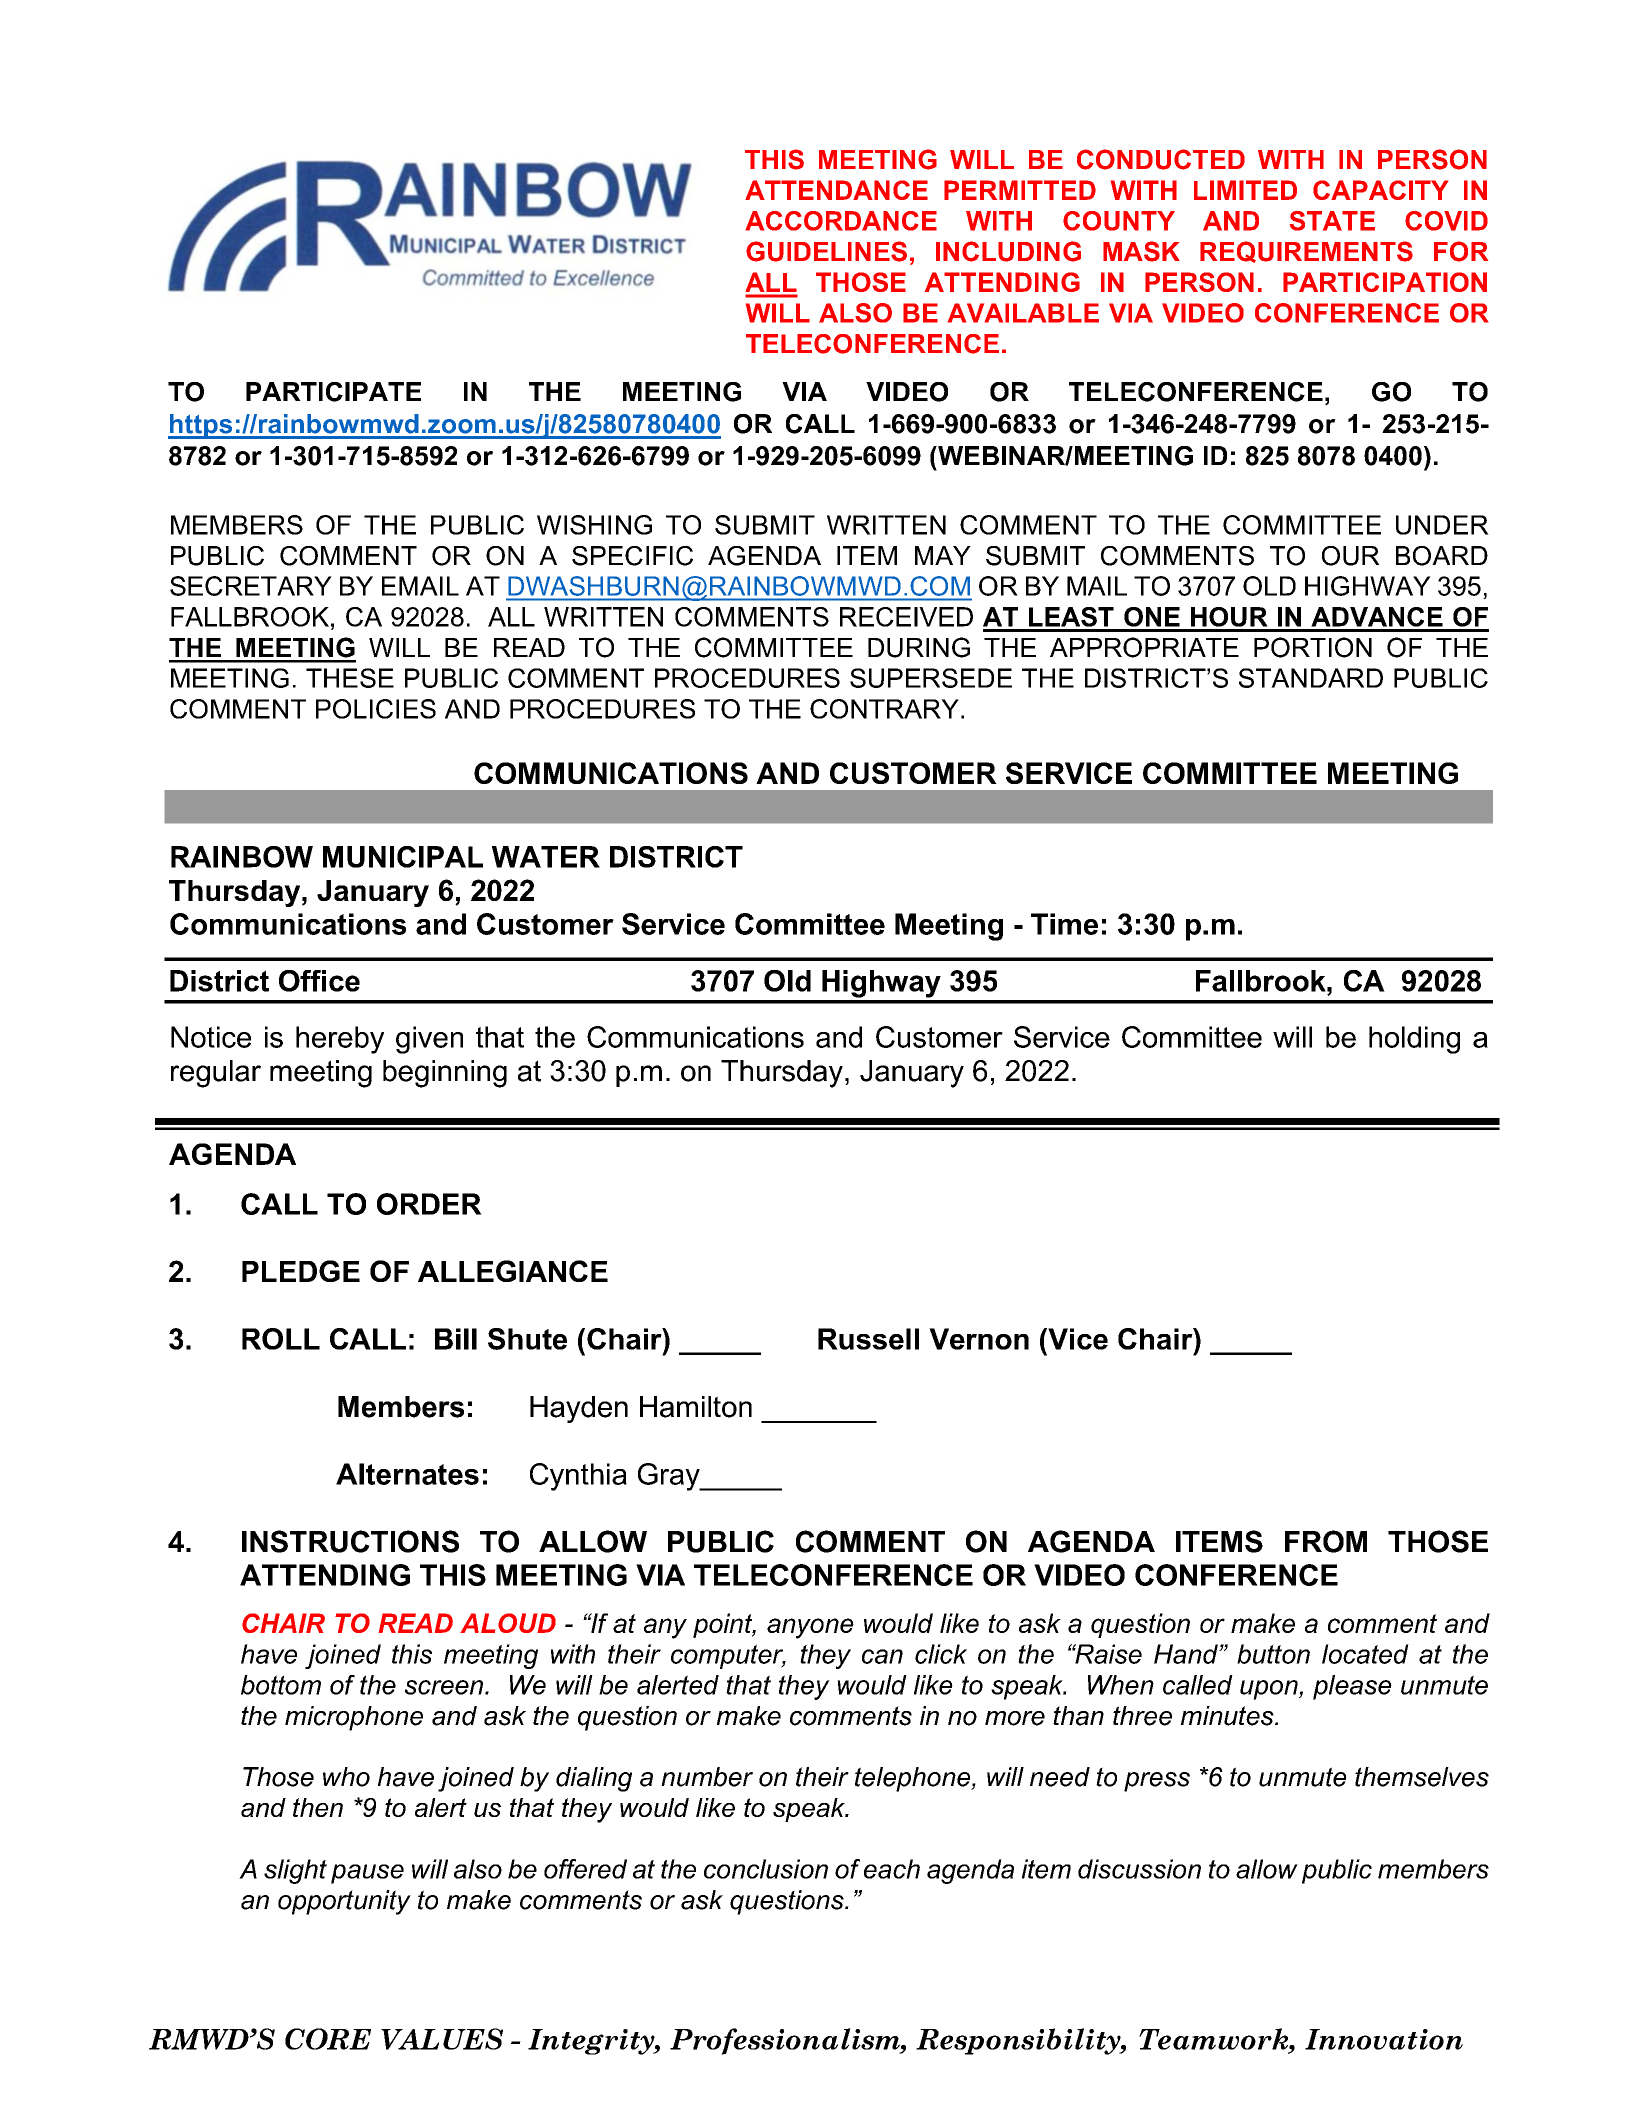  What do you see at coordinates (1414, 1040) in the screenshot?
I see `holding` at bounding box center [1414, 1040].
